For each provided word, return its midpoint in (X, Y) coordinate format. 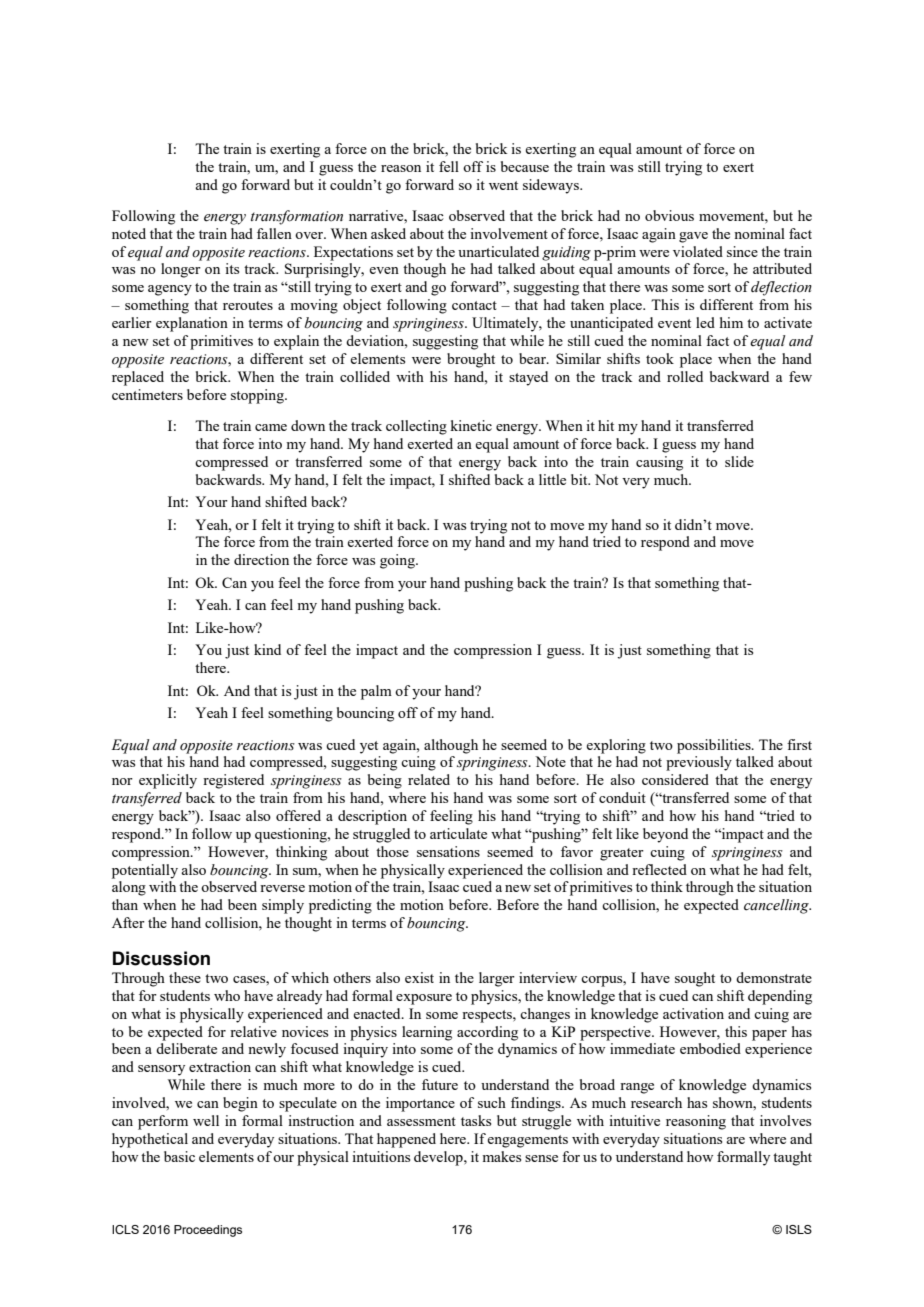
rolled (685, 376)
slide (739, 461)
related (429, 779)
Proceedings (208, 1231)
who (227, 995)
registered (233, 781)
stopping (258, 396)
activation (693, 1013)
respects (488, 1016)
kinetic (471, 425)
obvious (669, 215)
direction (261, 559)
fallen (274, 233)
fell (449, 166)
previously (699, 763)
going (398, 561)
